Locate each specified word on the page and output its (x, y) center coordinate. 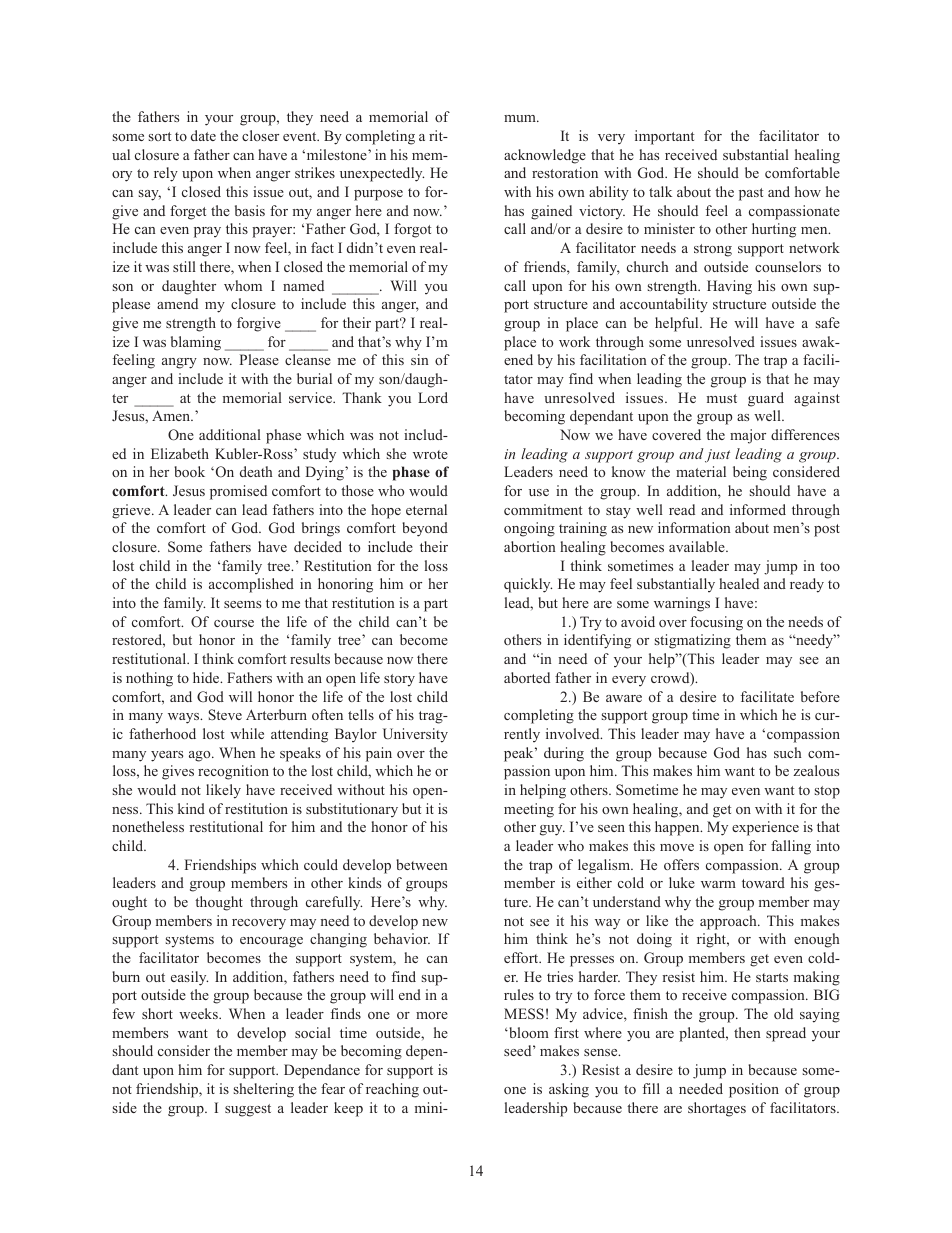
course (234, 623)
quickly (528, 585)
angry (179, 363)
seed (519, 1050)
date (203, 135)
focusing (716, 623)
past (751, 194)
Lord (433, 397)
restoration (565, 172)
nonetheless (148, 826)
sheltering (264, 1090)
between (422, 864)
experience (765, 828)
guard (766, 399)
